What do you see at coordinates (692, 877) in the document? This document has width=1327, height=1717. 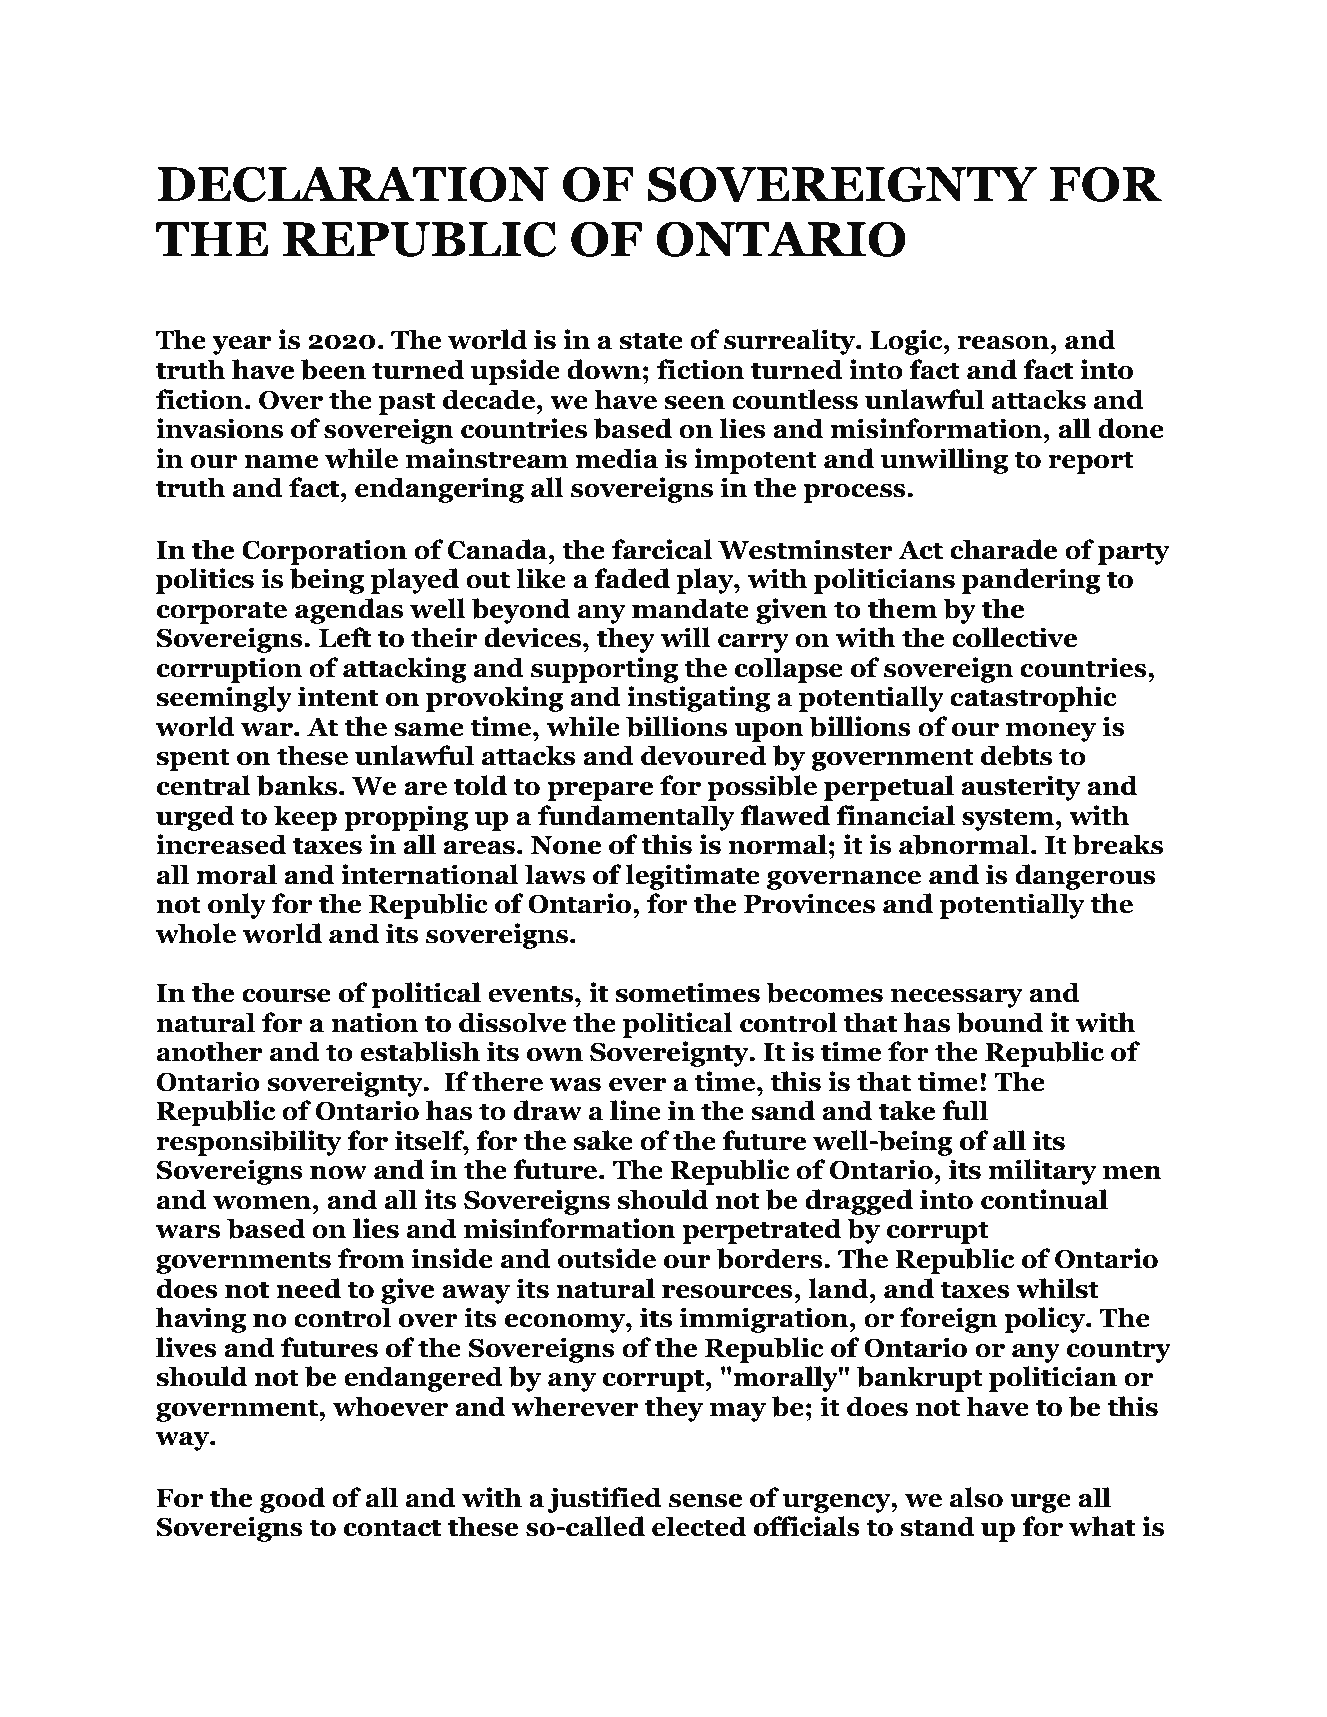 I see `legitimate` at bounding box center [692, 877].
